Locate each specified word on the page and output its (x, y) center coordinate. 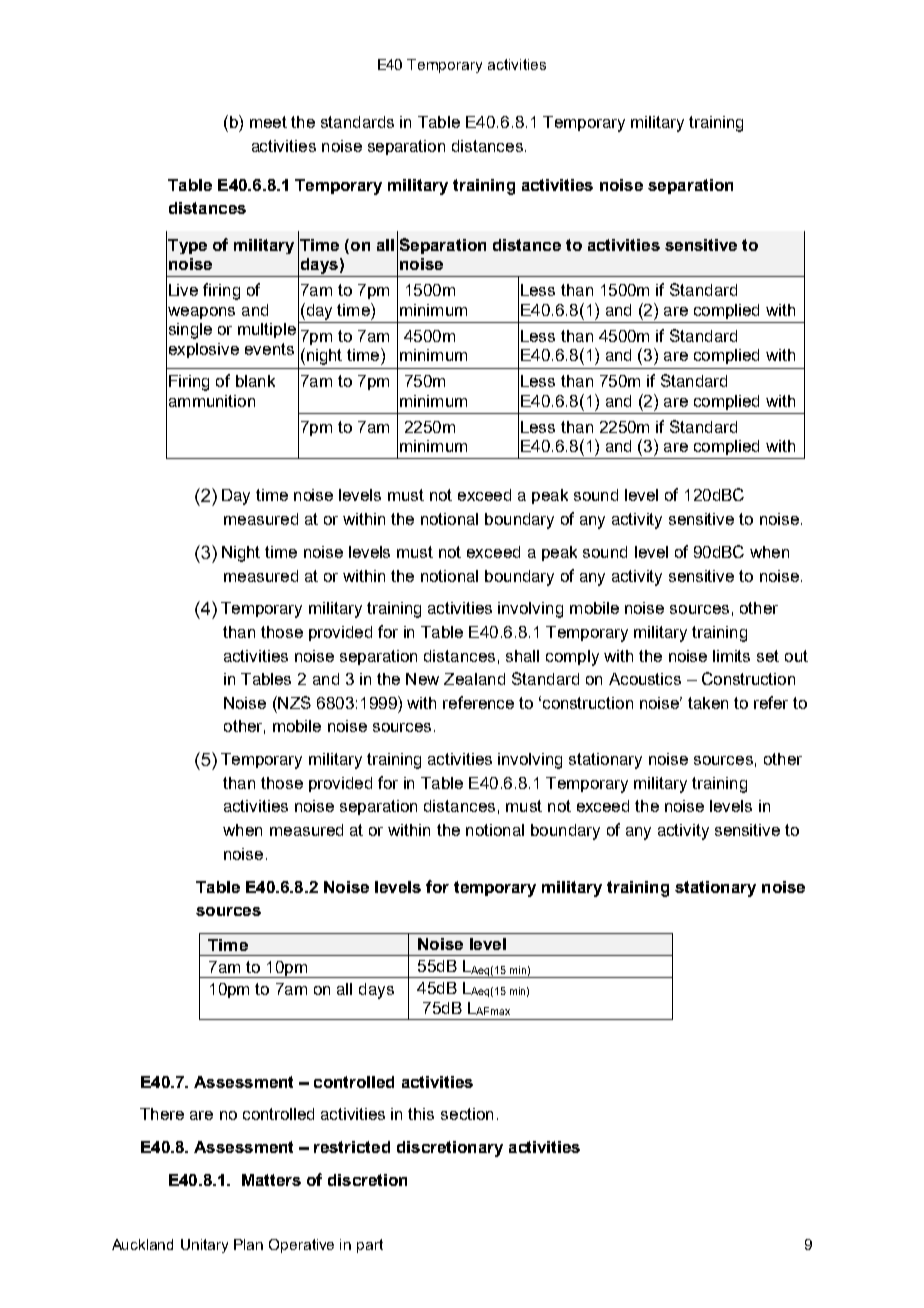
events (269, 349)
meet (268, 122)
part (370, 1246)
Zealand (474, 679)
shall (522, 656)
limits (731, 656)
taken (708, 703)
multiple (267, 330)
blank (255, 381)
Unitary (204, 1246)
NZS (293, 702)
